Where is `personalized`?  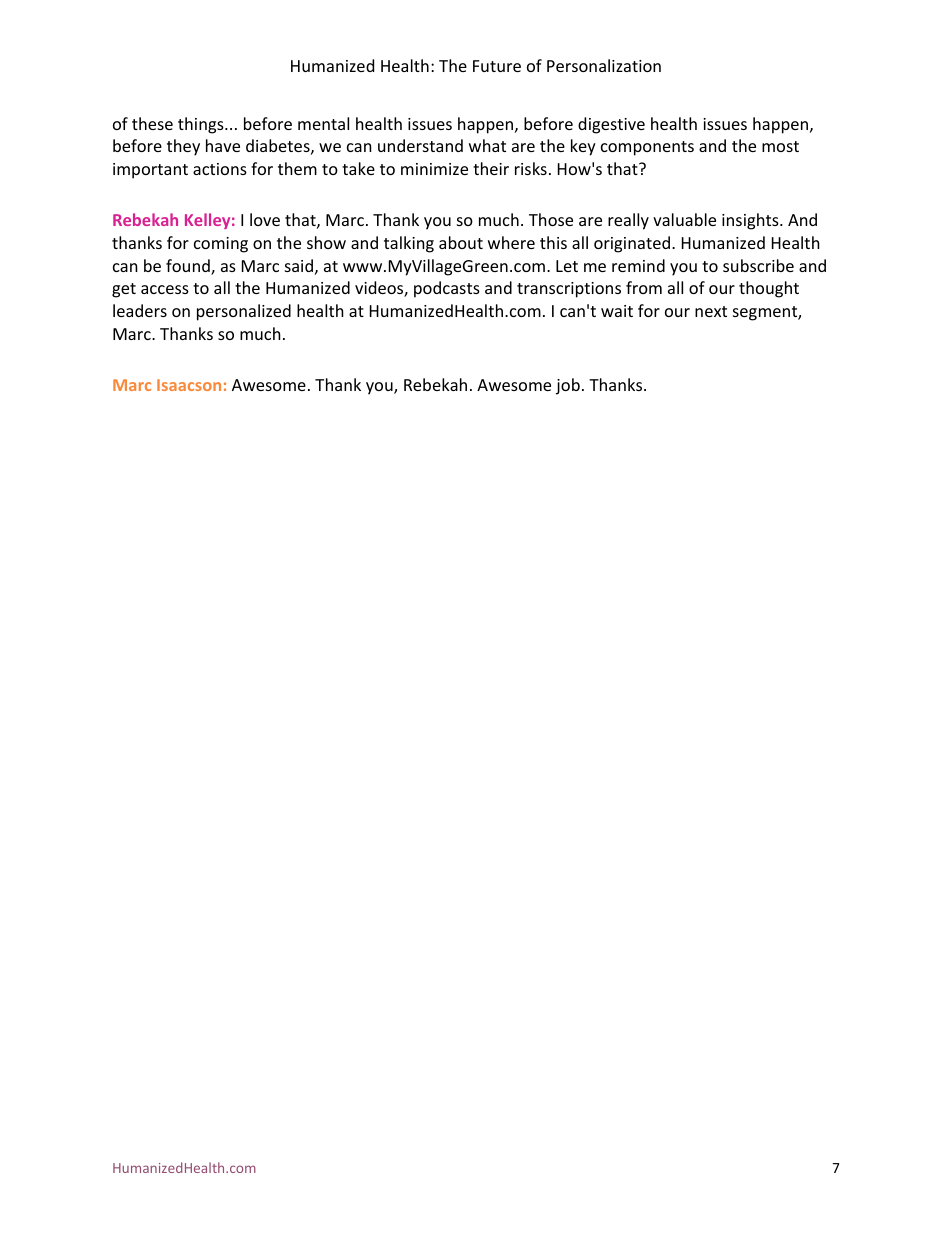
personalized is located at coordinates (244, 312).
